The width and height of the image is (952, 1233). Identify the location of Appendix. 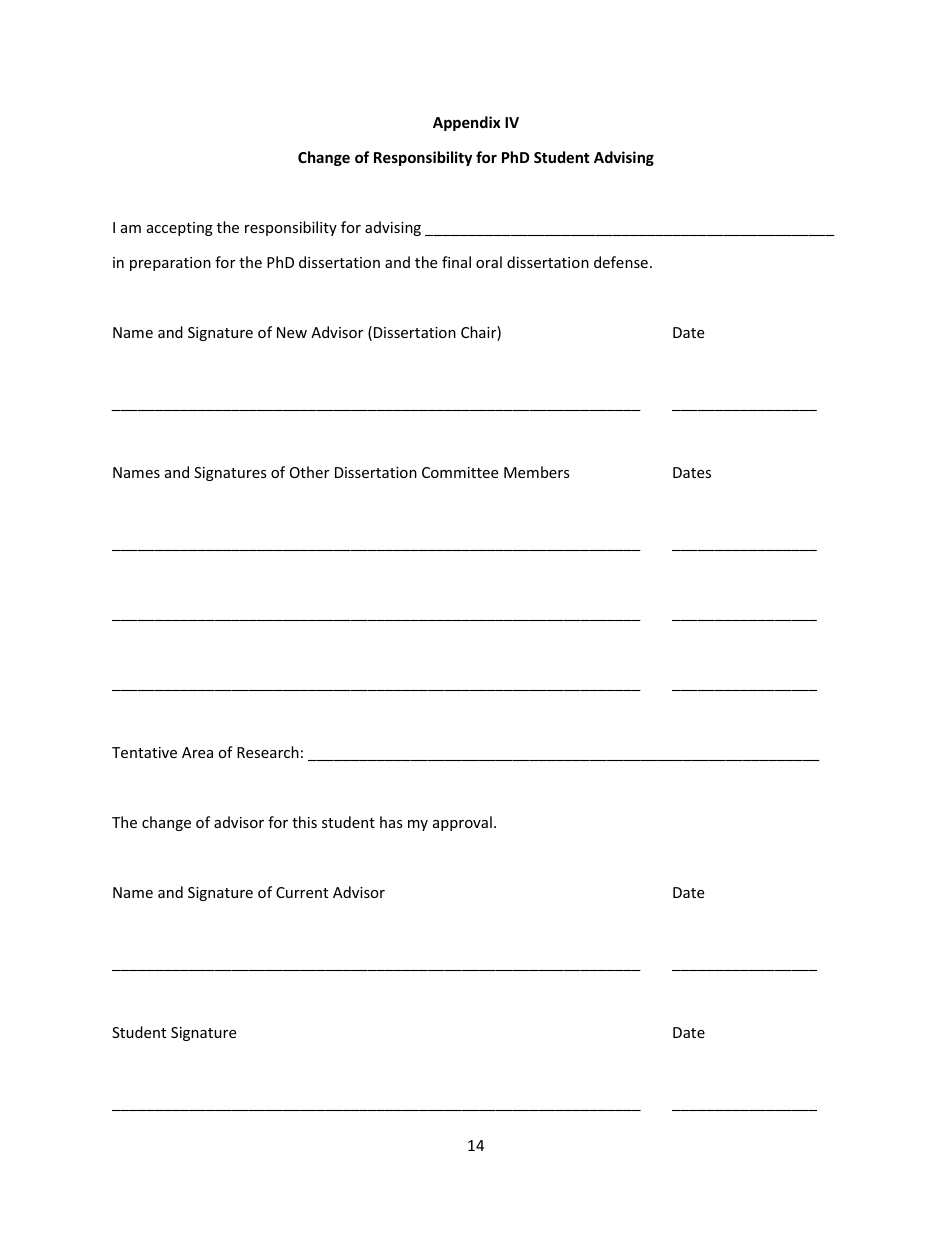
(467, 123).
